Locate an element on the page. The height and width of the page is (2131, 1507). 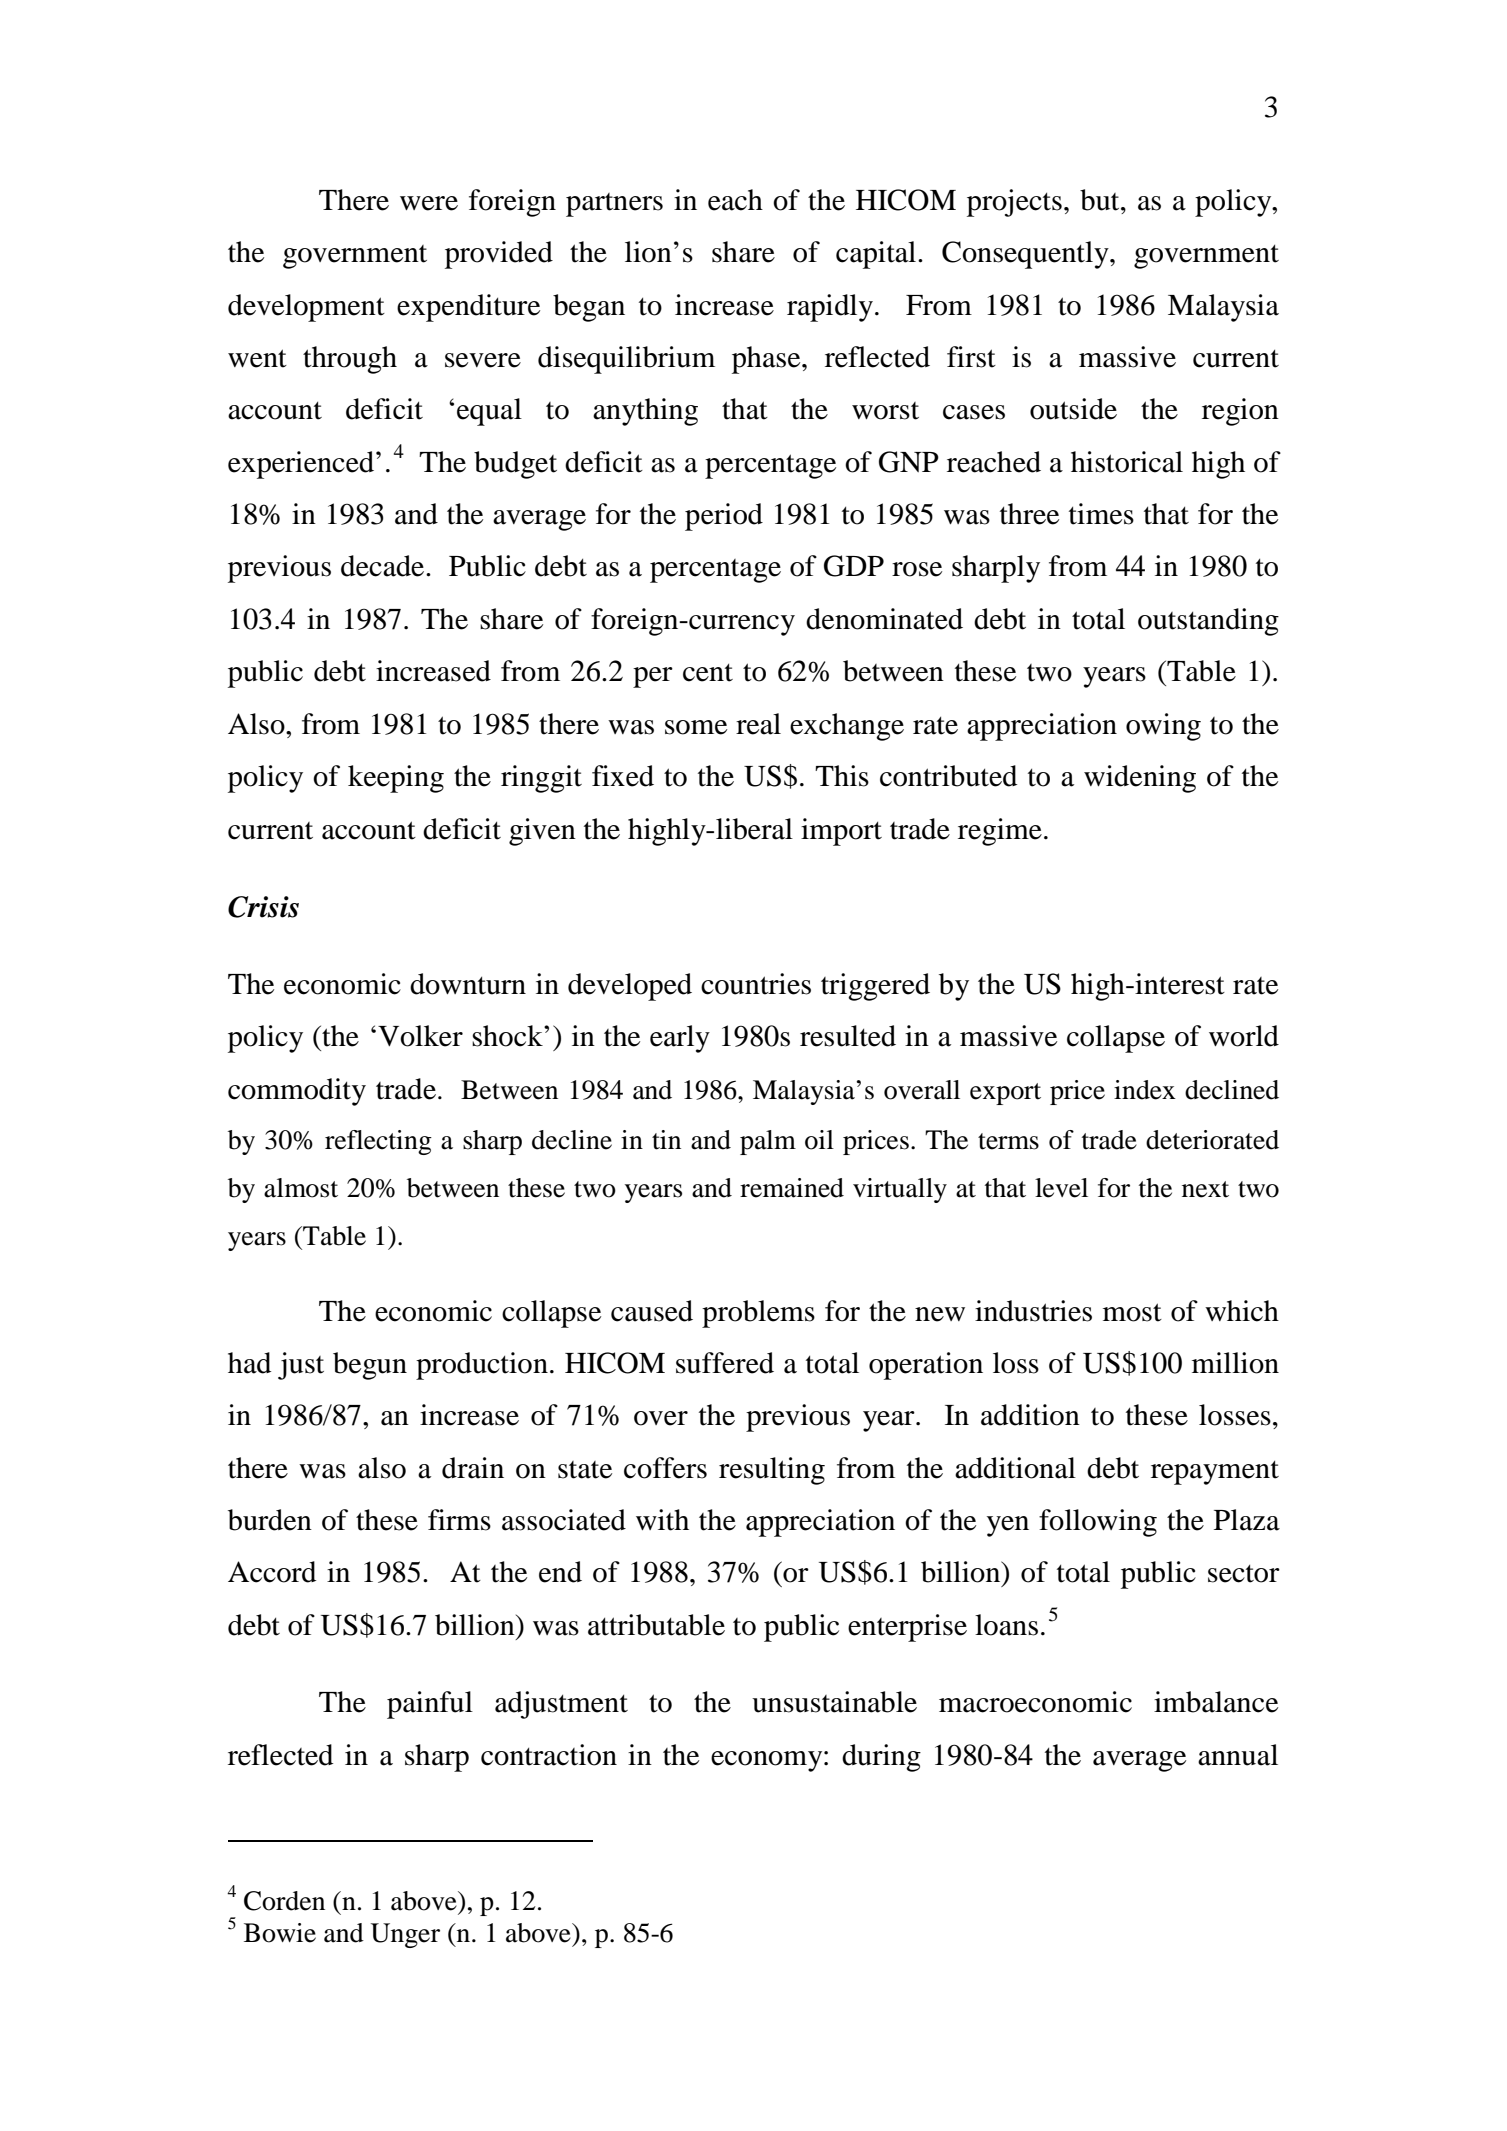
were is located at coordinates (429, 203).
